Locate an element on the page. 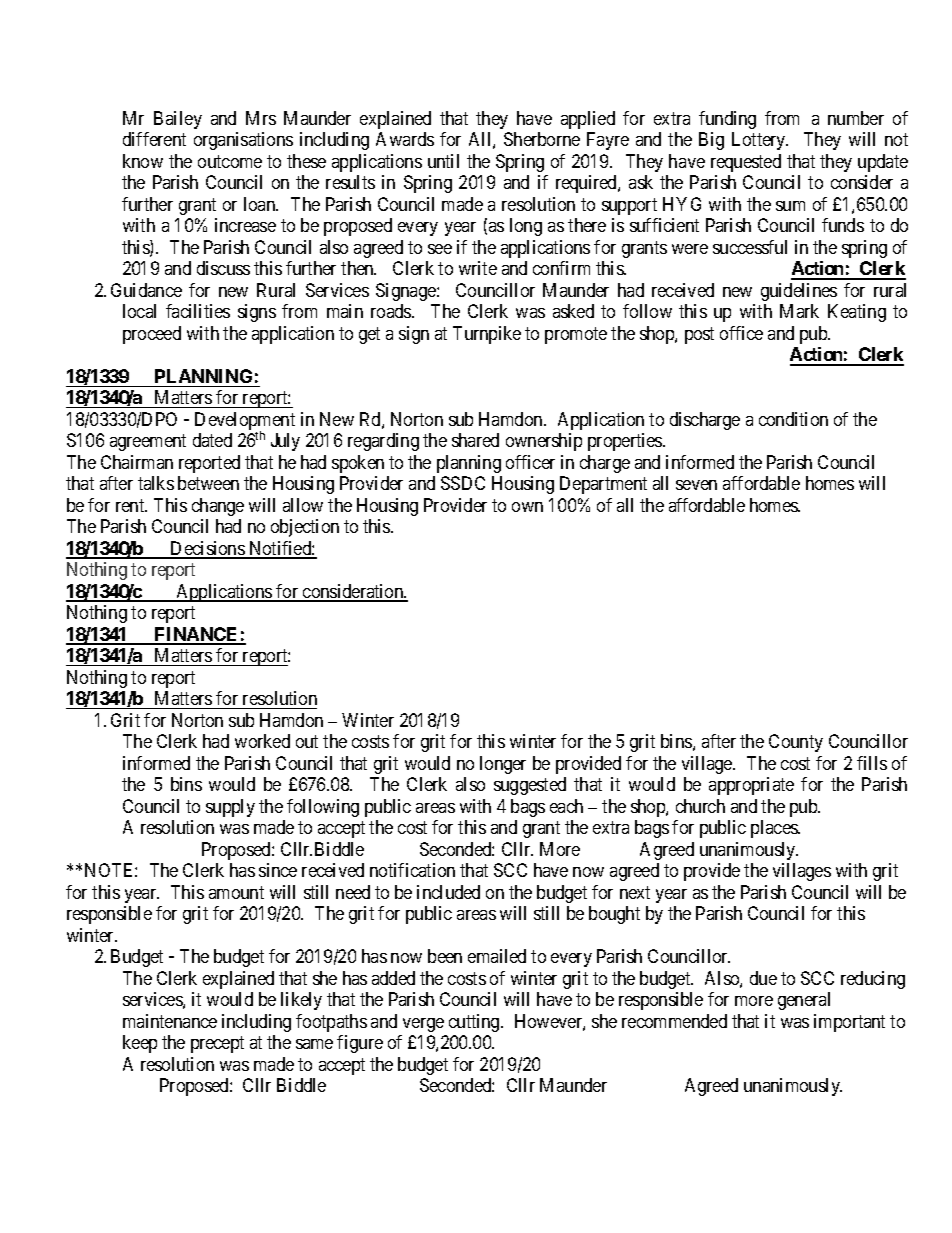 This page has height=1233, width=952. worked is located at coordinates (262, 741).
